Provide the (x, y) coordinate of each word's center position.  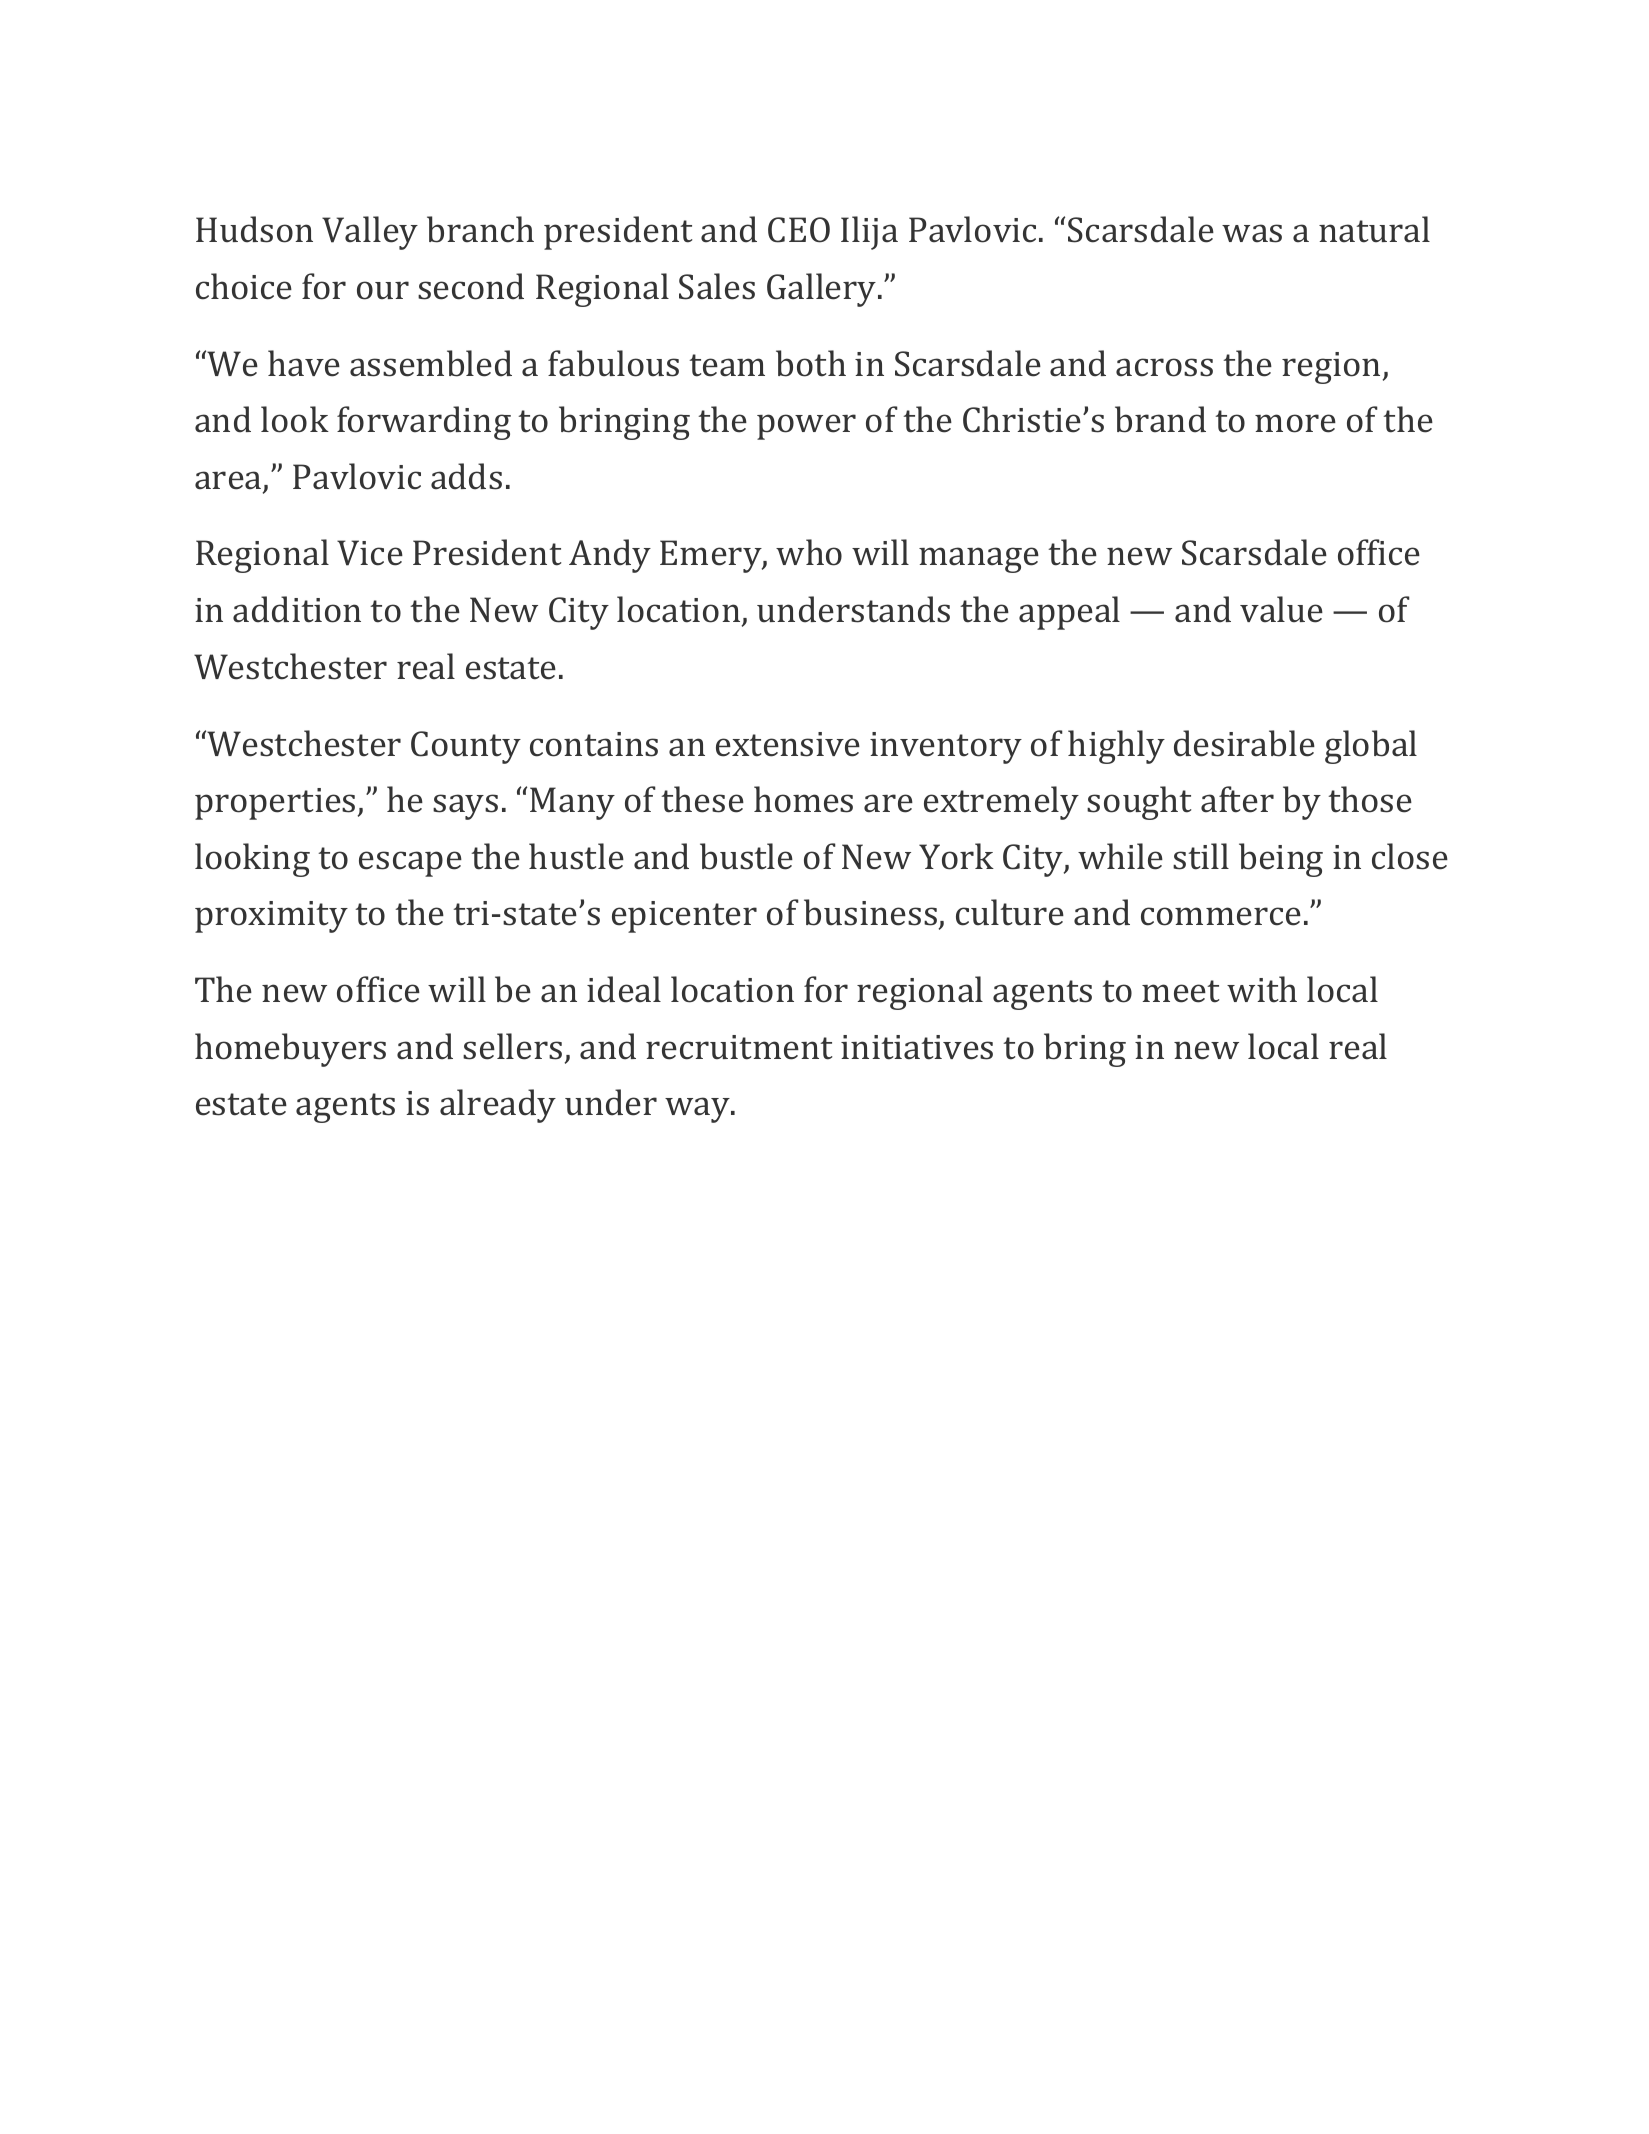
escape (410, 864)
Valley (370, 233)
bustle (746, 856)
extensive (788, 744)
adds (466, 476)
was (1252, 233)
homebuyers (290, 1050)
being (1281, 860)
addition (297, 609)
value (1281, 609)
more (1295, 423)
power (806, 427)
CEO (799, 230)
